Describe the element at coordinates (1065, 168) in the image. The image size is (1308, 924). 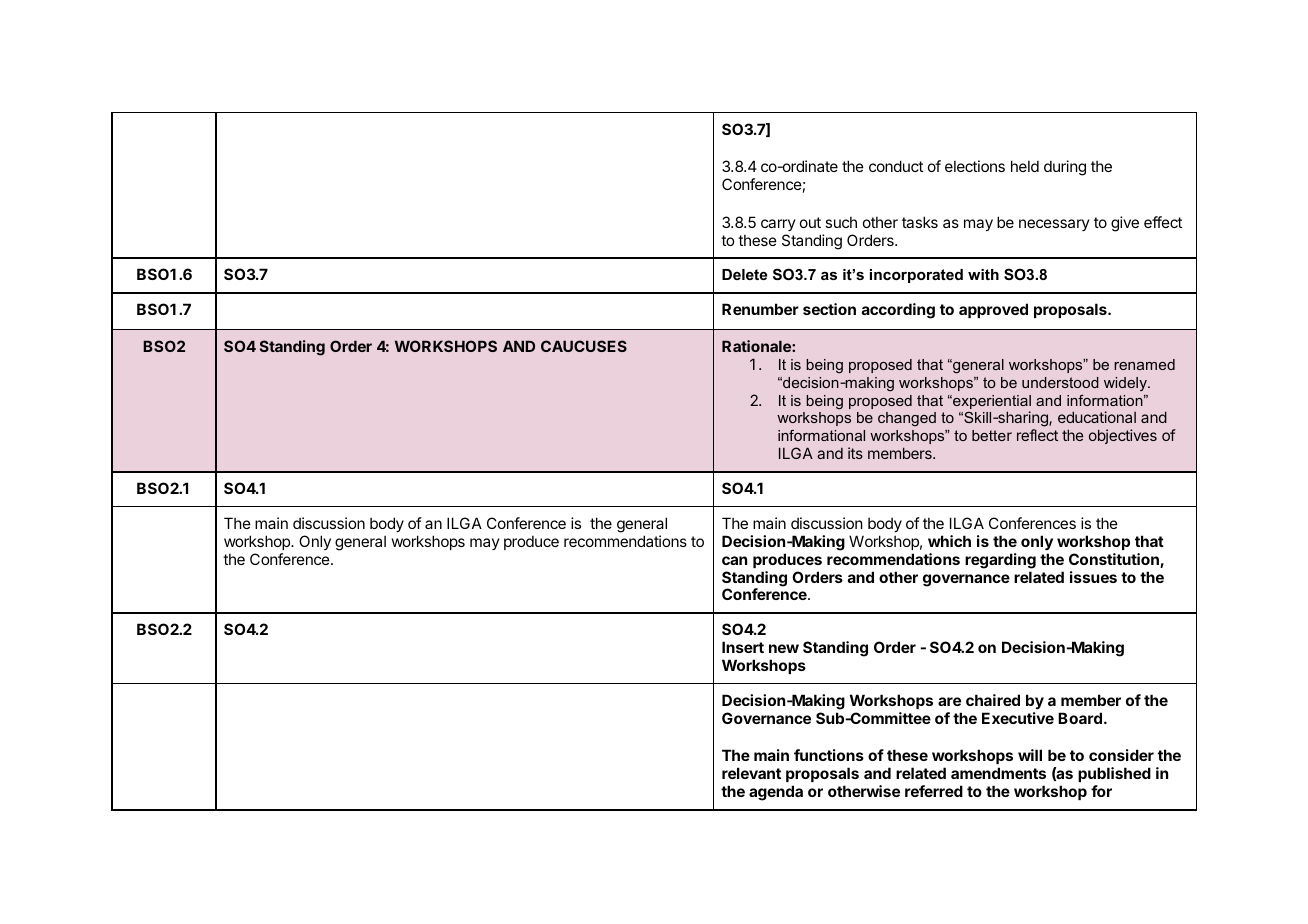
I see `during` at that location.
